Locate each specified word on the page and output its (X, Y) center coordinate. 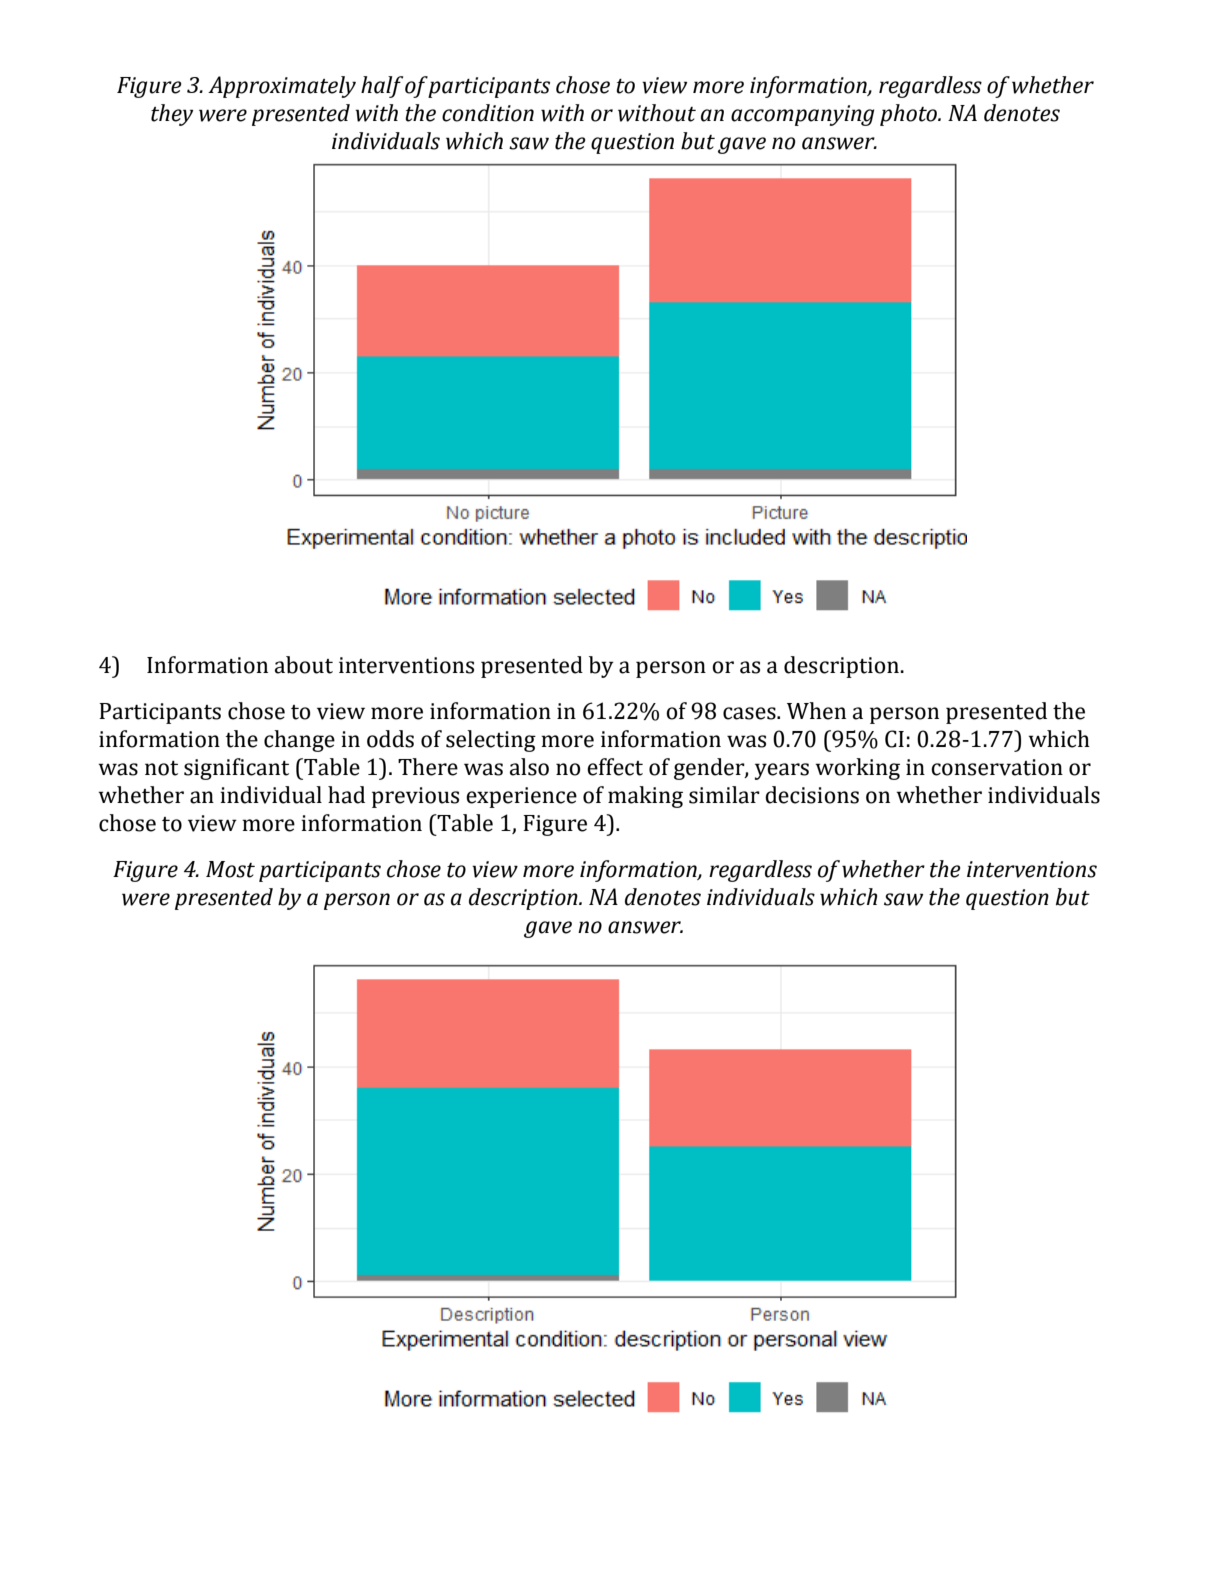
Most (230, 869)
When (816, 711)
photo (910, 115)
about (304, 665)
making (645, 797)
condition (488, 113)
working (857, 769)
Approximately (282, 87)
